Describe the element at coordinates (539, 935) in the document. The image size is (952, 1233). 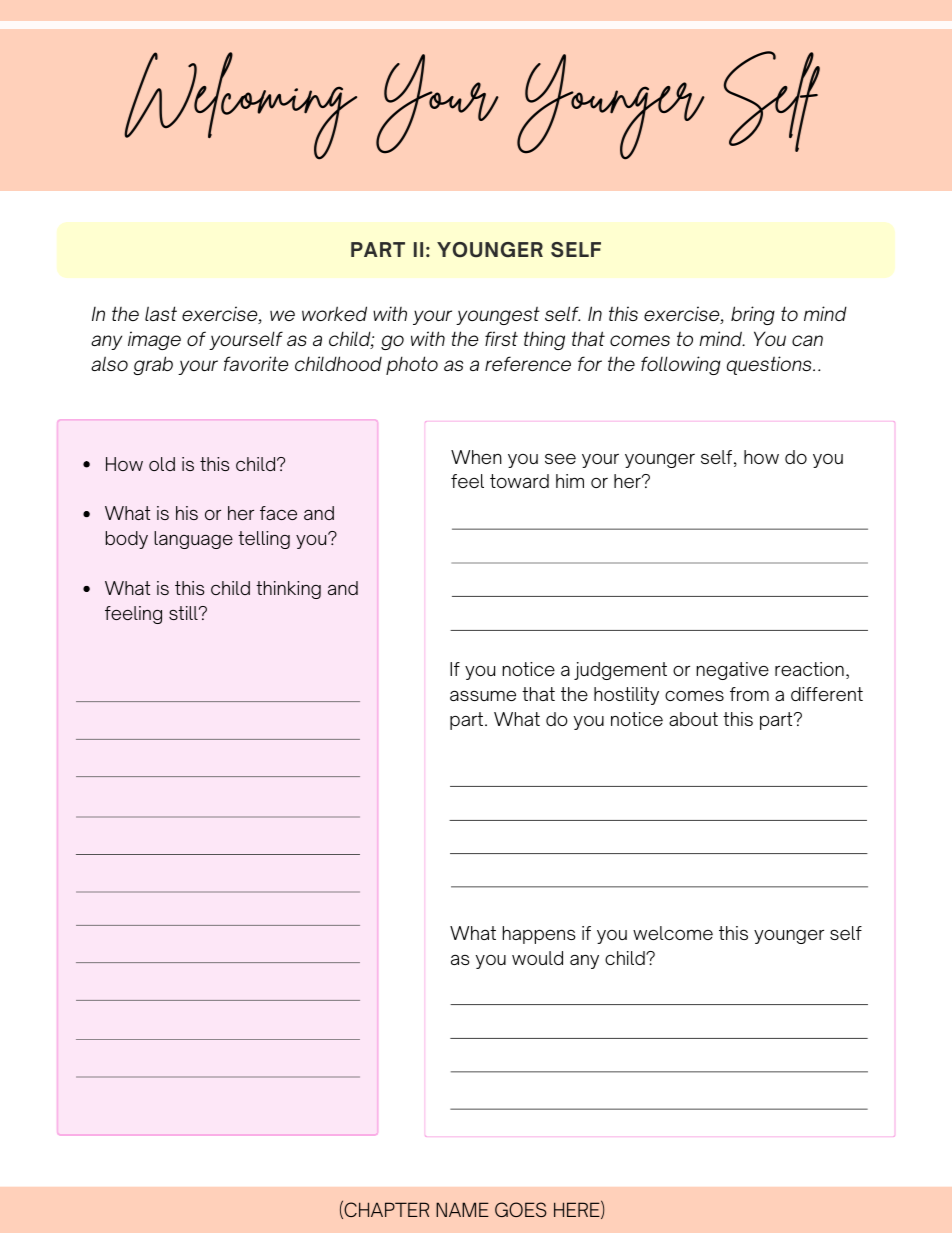
I see `happens` at that location.
